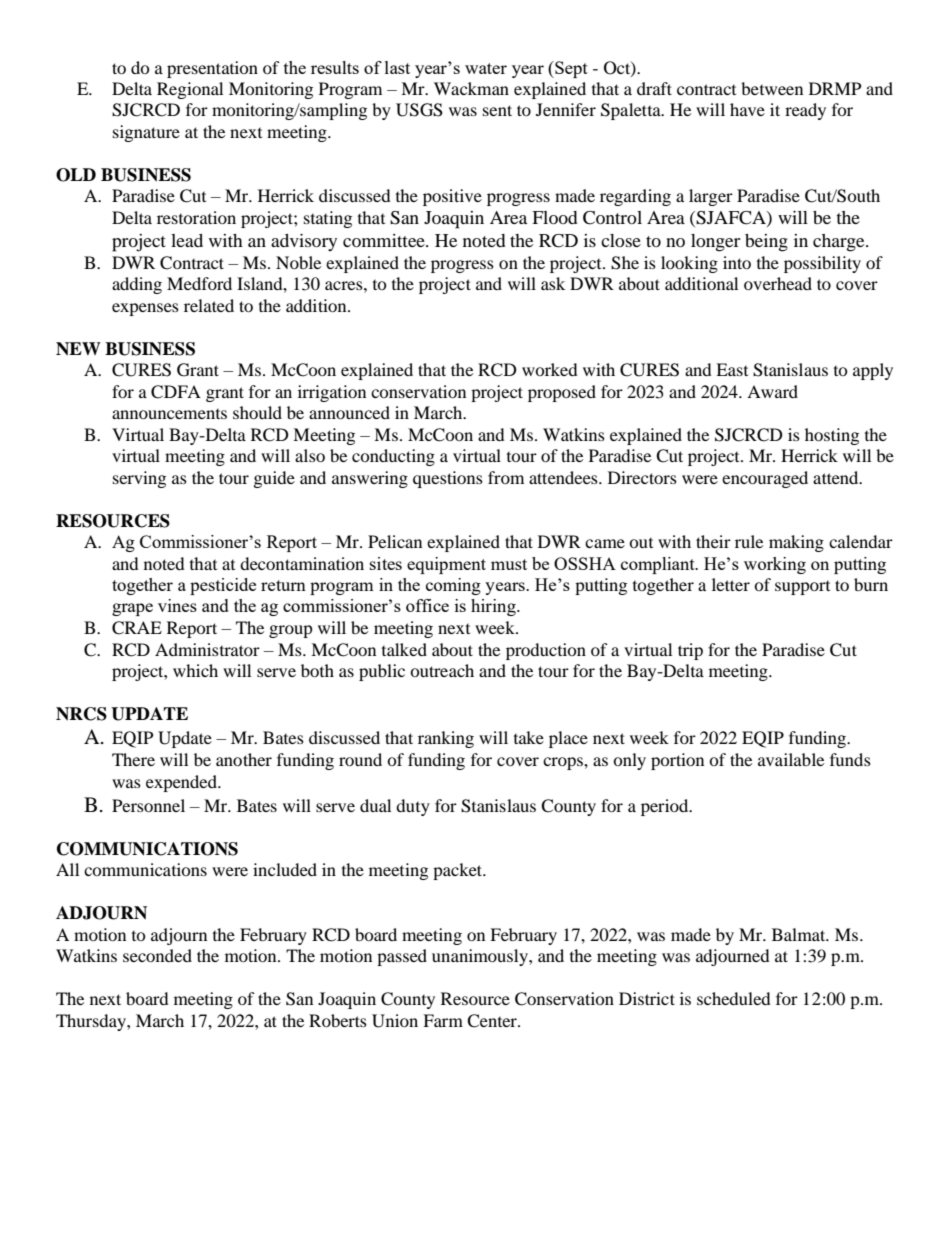  Describe the element at coordinates (734, 998) in the screenshot. I see `scheduled` at that location.
